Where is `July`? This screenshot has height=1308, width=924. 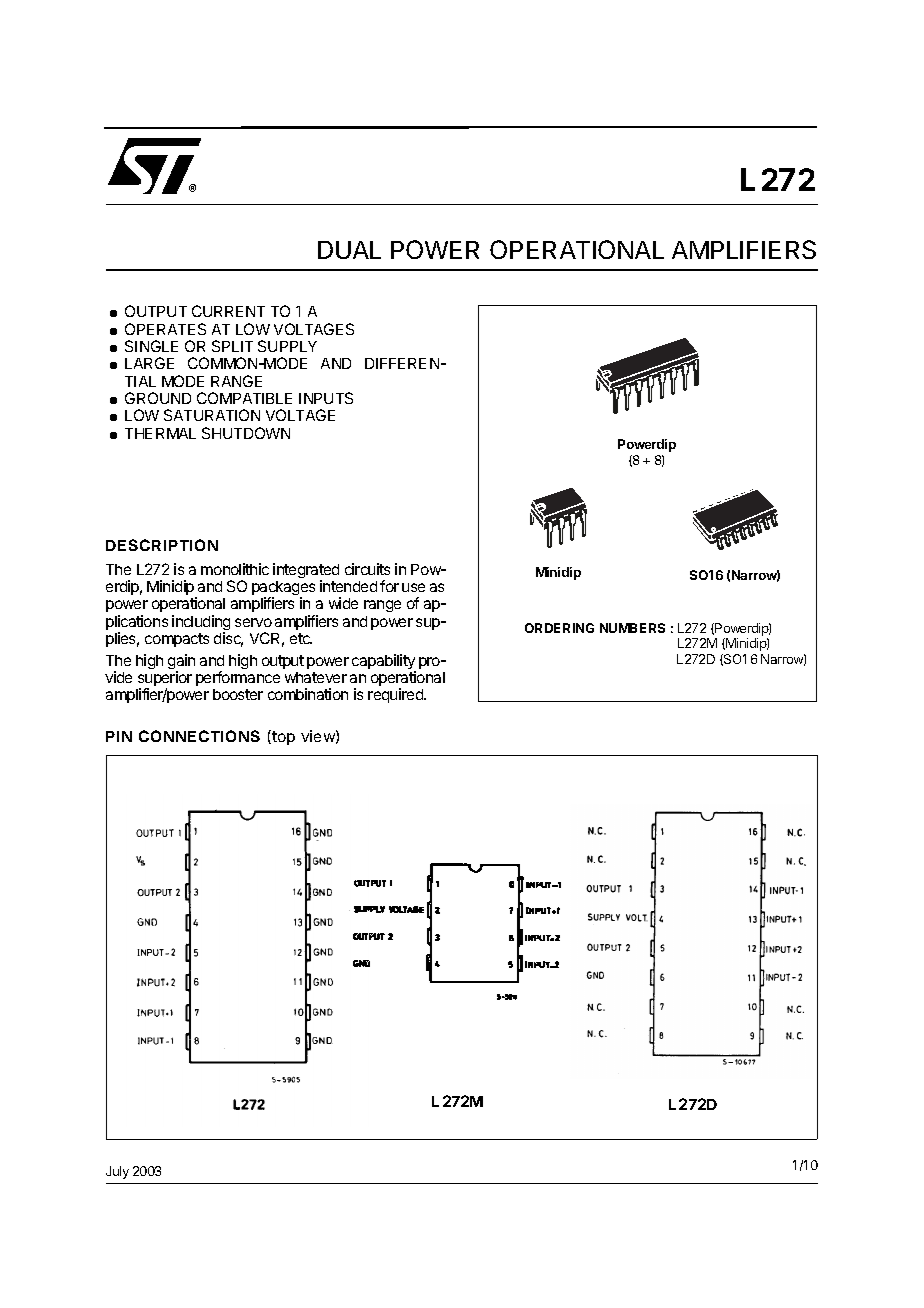
July is located at coordinates (117, 1172).
